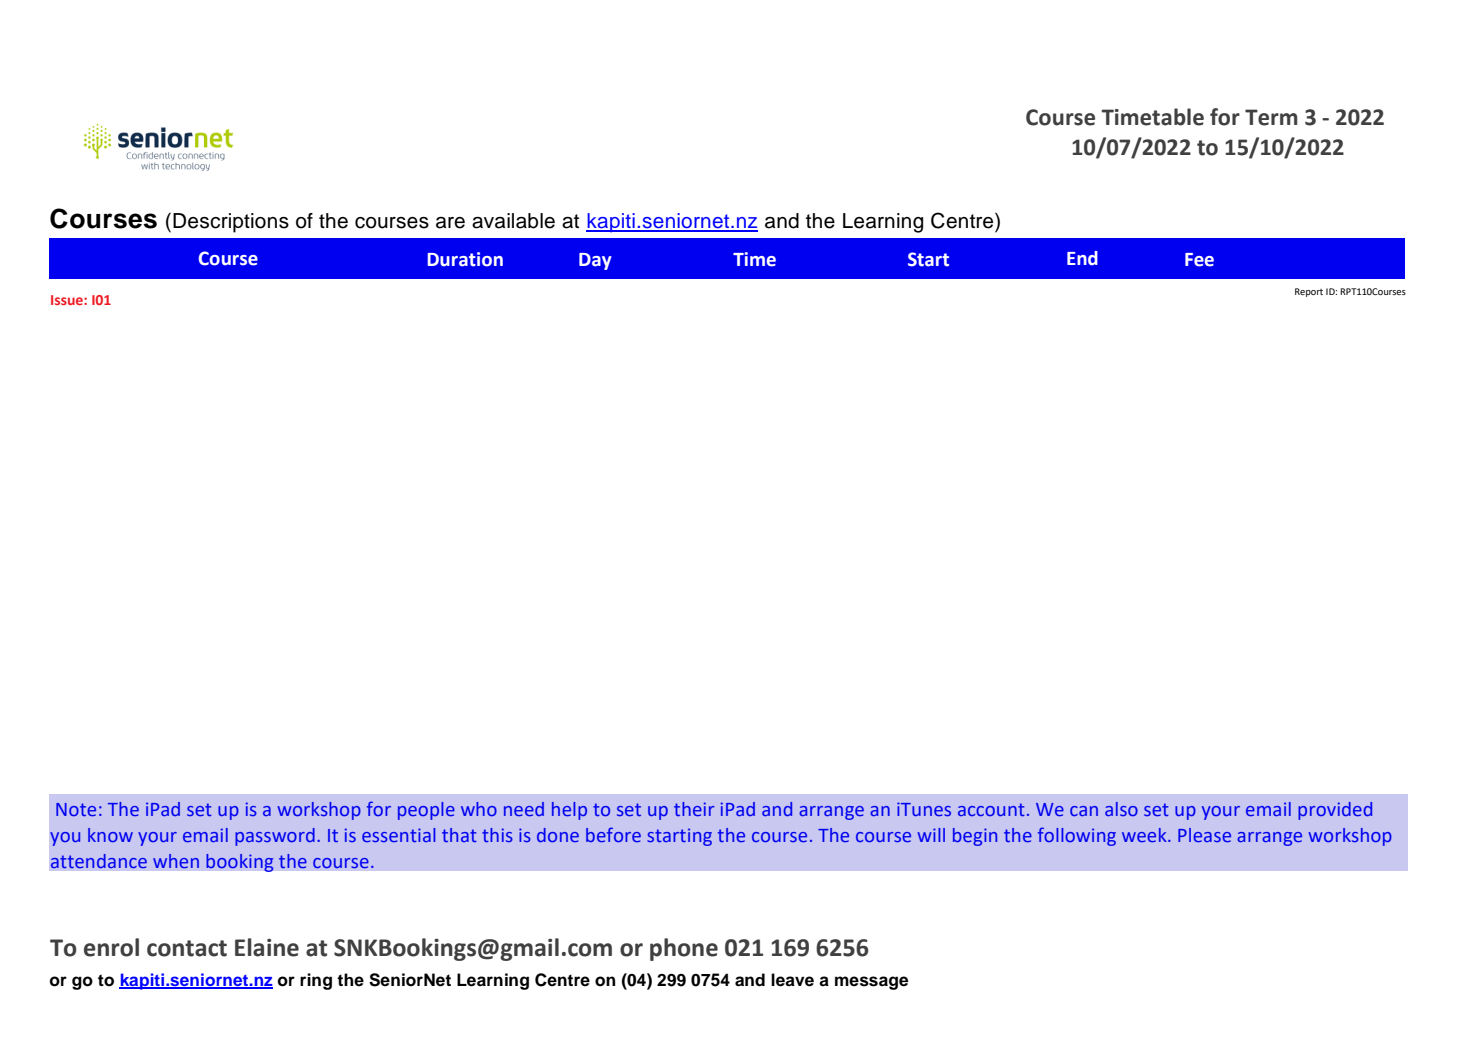 The height and width of the screenshot is (1043, 1475). Describe the element at coordinates (694, 809) in the screenshot. I see `their` at that location.
